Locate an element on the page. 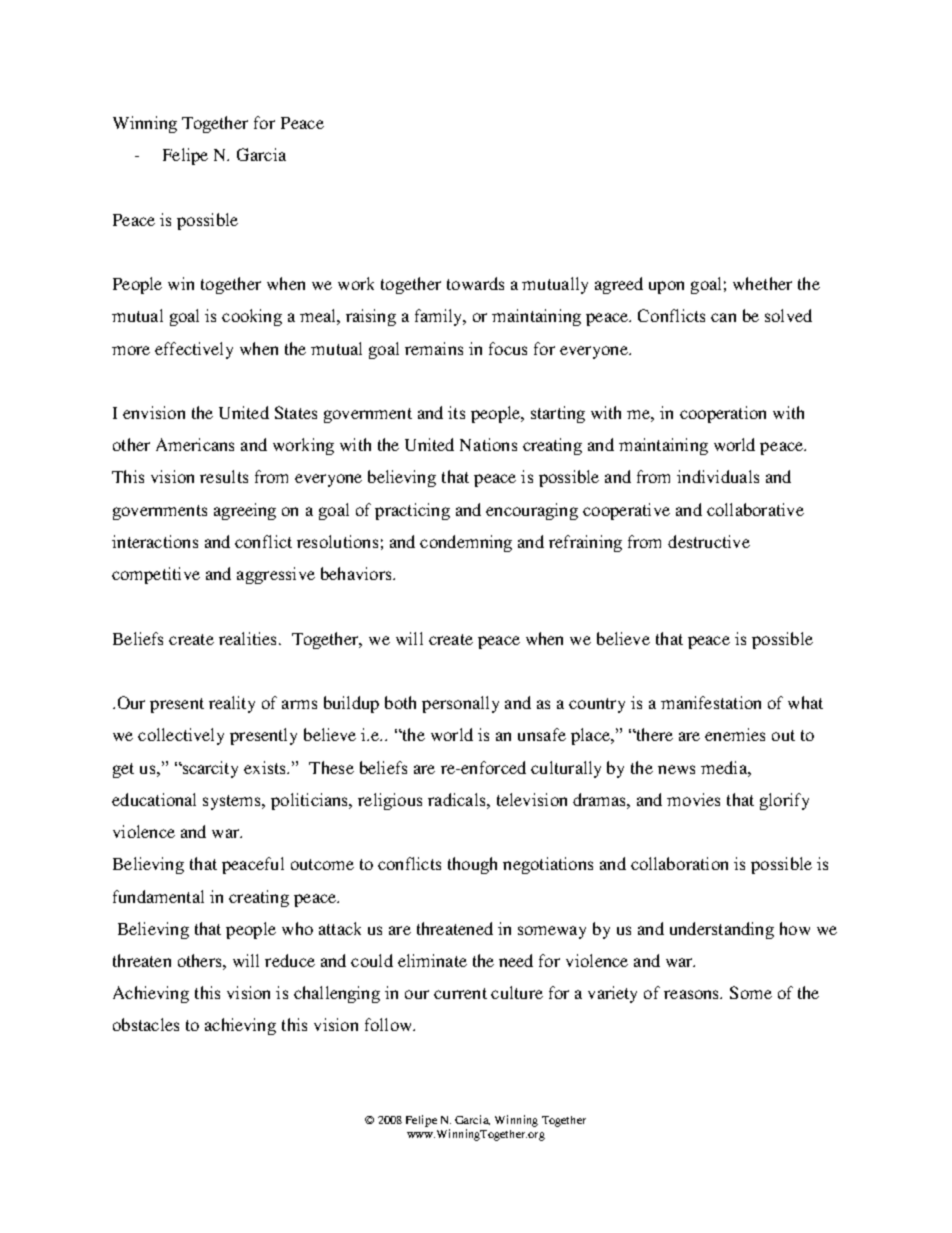 The width and height of the page is (952, 1233). obstacles is located at coordinates (146, 1024).
